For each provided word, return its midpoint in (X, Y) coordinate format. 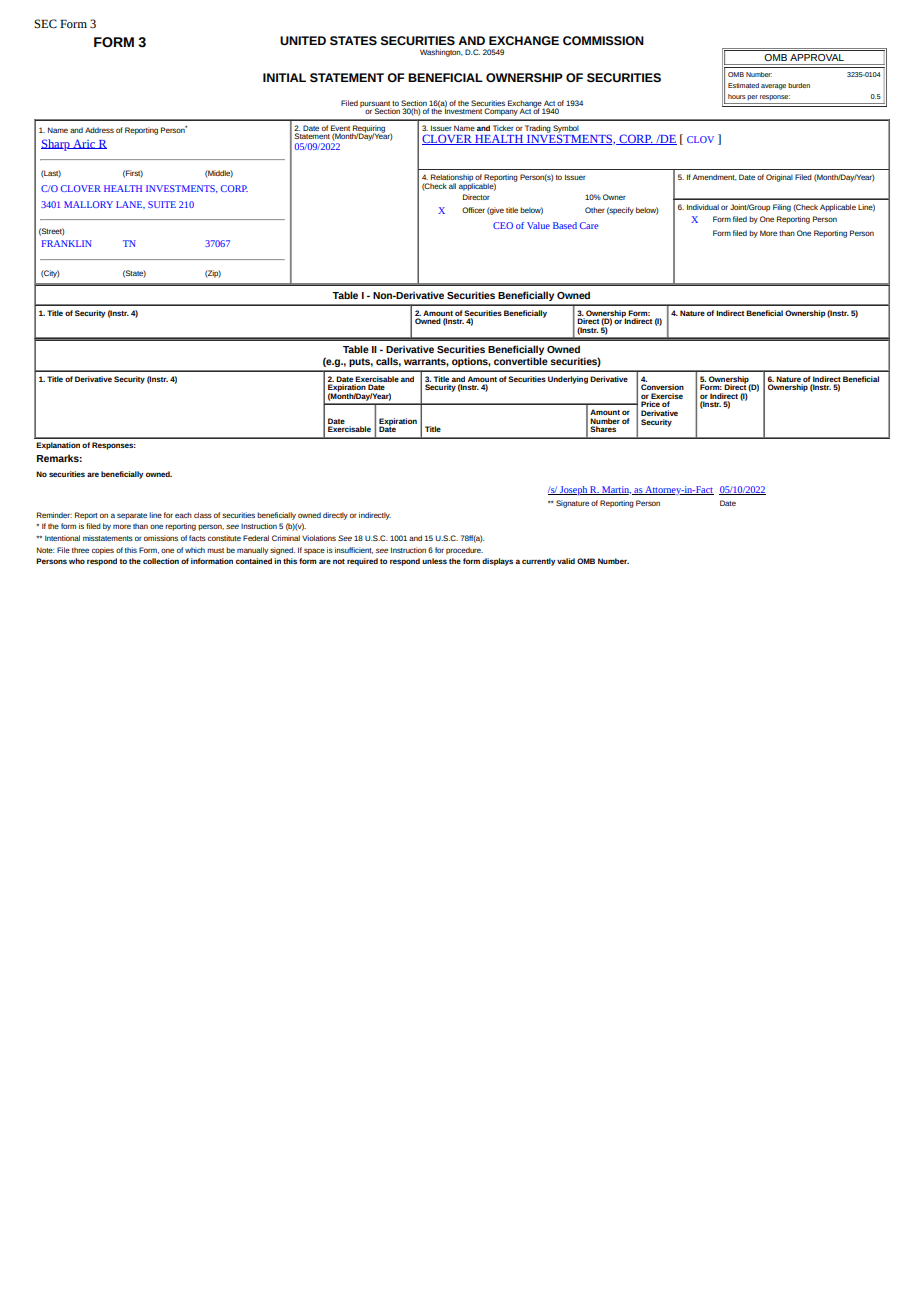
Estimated (743, 85)
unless (434, 561)
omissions (161, 538)
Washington (441, 53)
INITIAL (284, 77)
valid (566, 561)
